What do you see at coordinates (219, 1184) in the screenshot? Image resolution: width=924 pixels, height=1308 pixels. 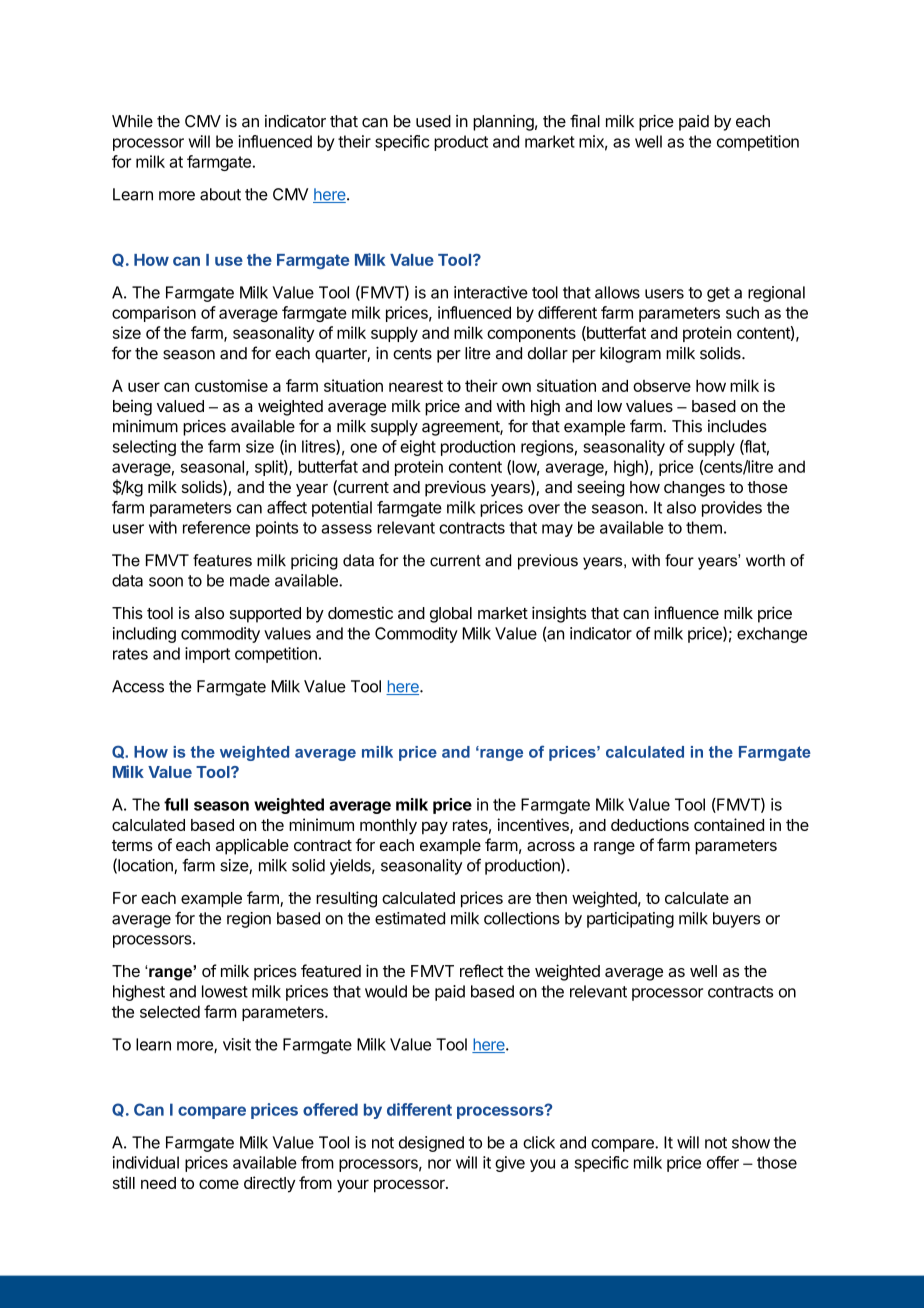 I see `come` at bounding box center [219, 1184].
